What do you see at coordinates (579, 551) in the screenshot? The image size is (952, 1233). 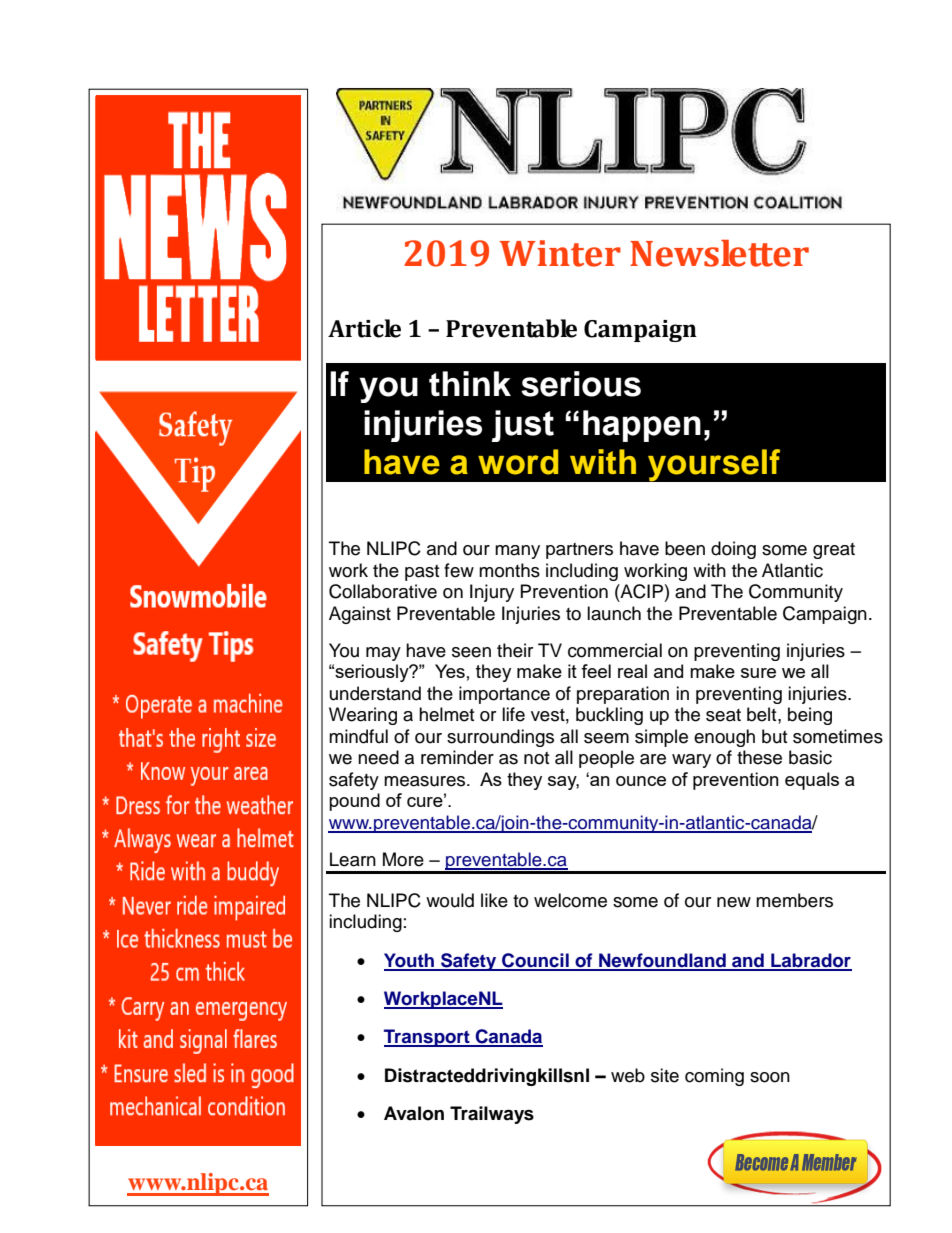 I see `partners` at bounding box center [579, 551].
